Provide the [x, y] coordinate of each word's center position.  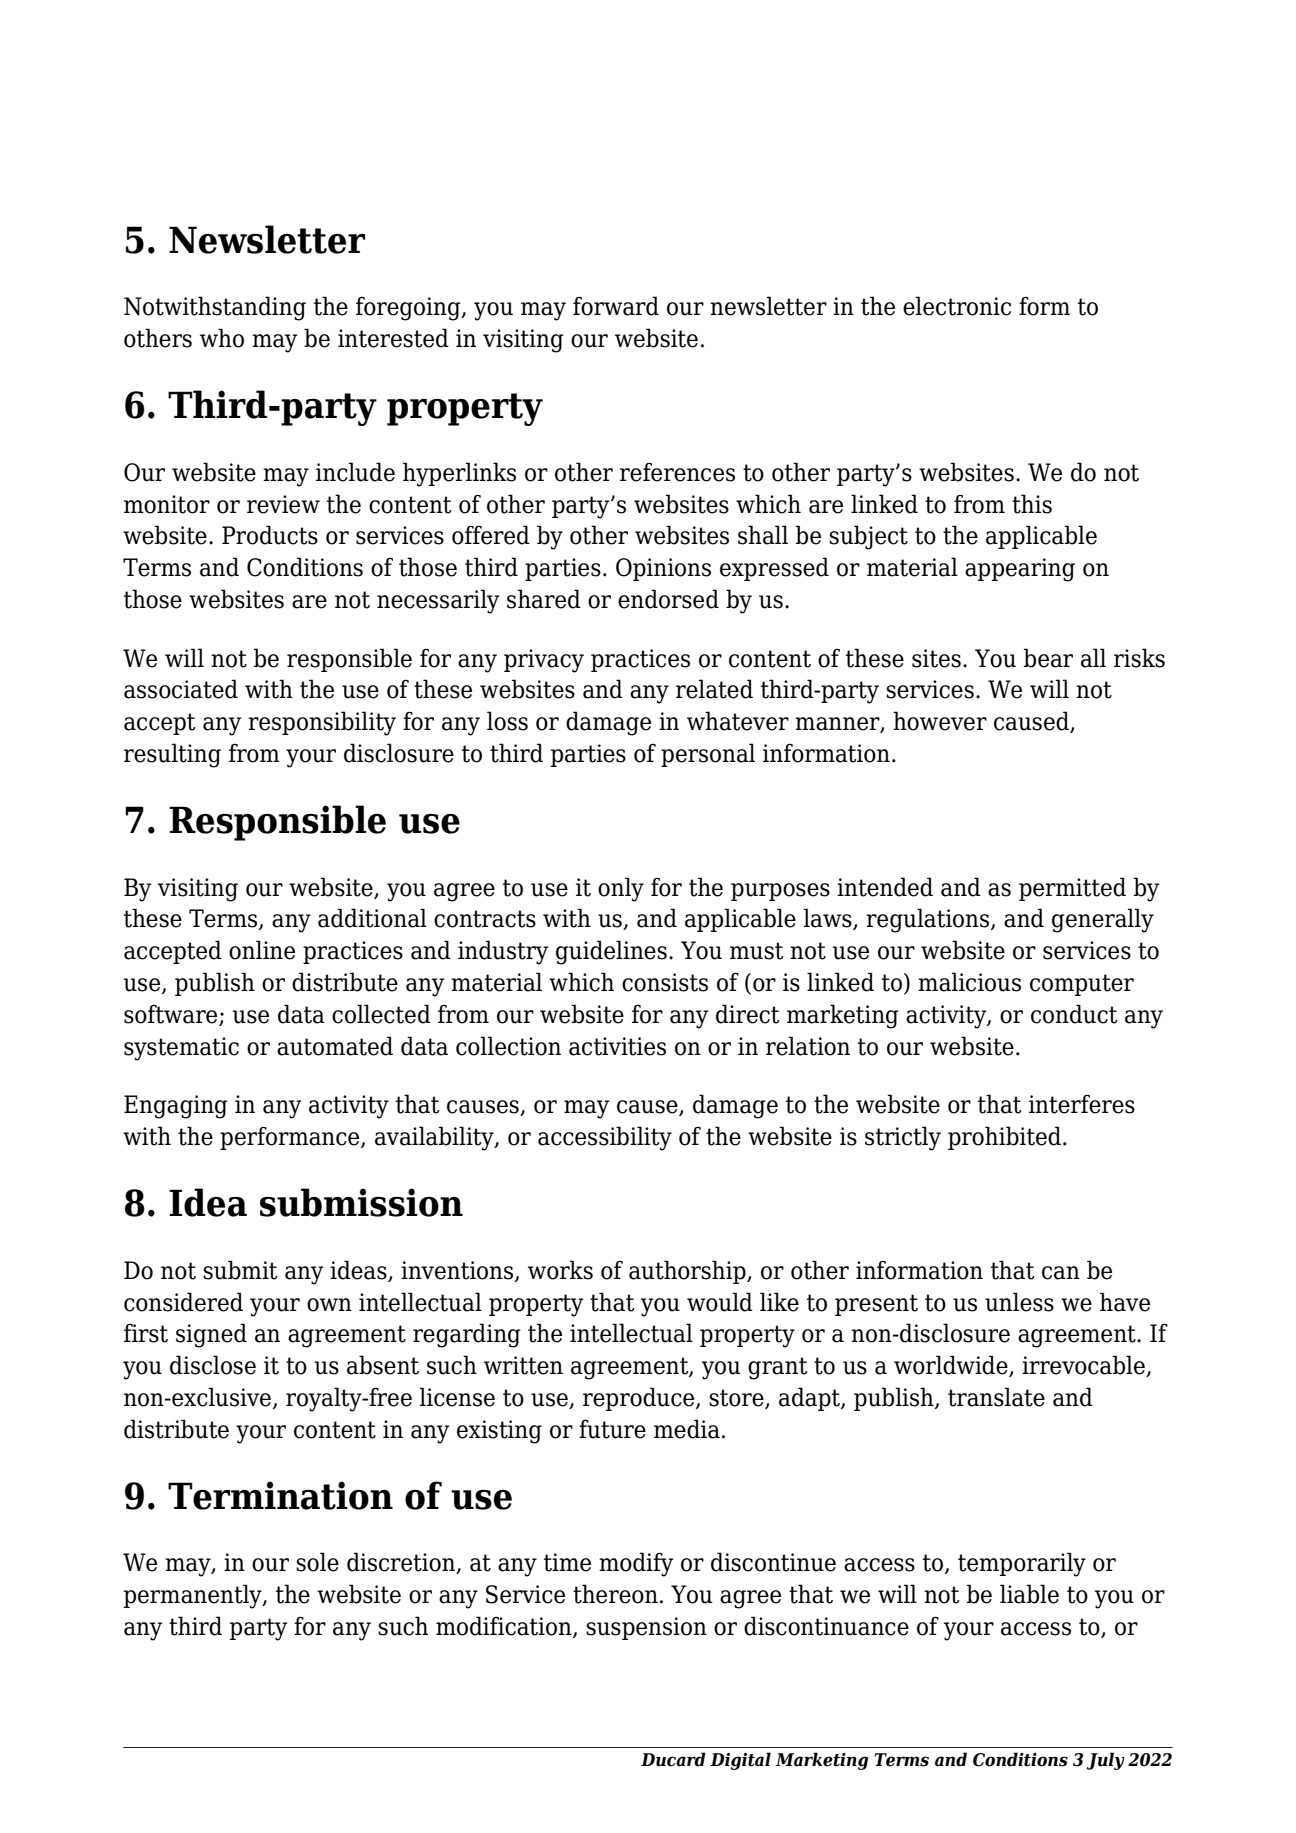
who [222, 338]
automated [335, 1046]
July [1106, 1761]
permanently [194, 1596]
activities [617, 1046]
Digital [740, 1761]
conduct [1074, 1014]
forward [616, 306]
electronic [957, 306]
